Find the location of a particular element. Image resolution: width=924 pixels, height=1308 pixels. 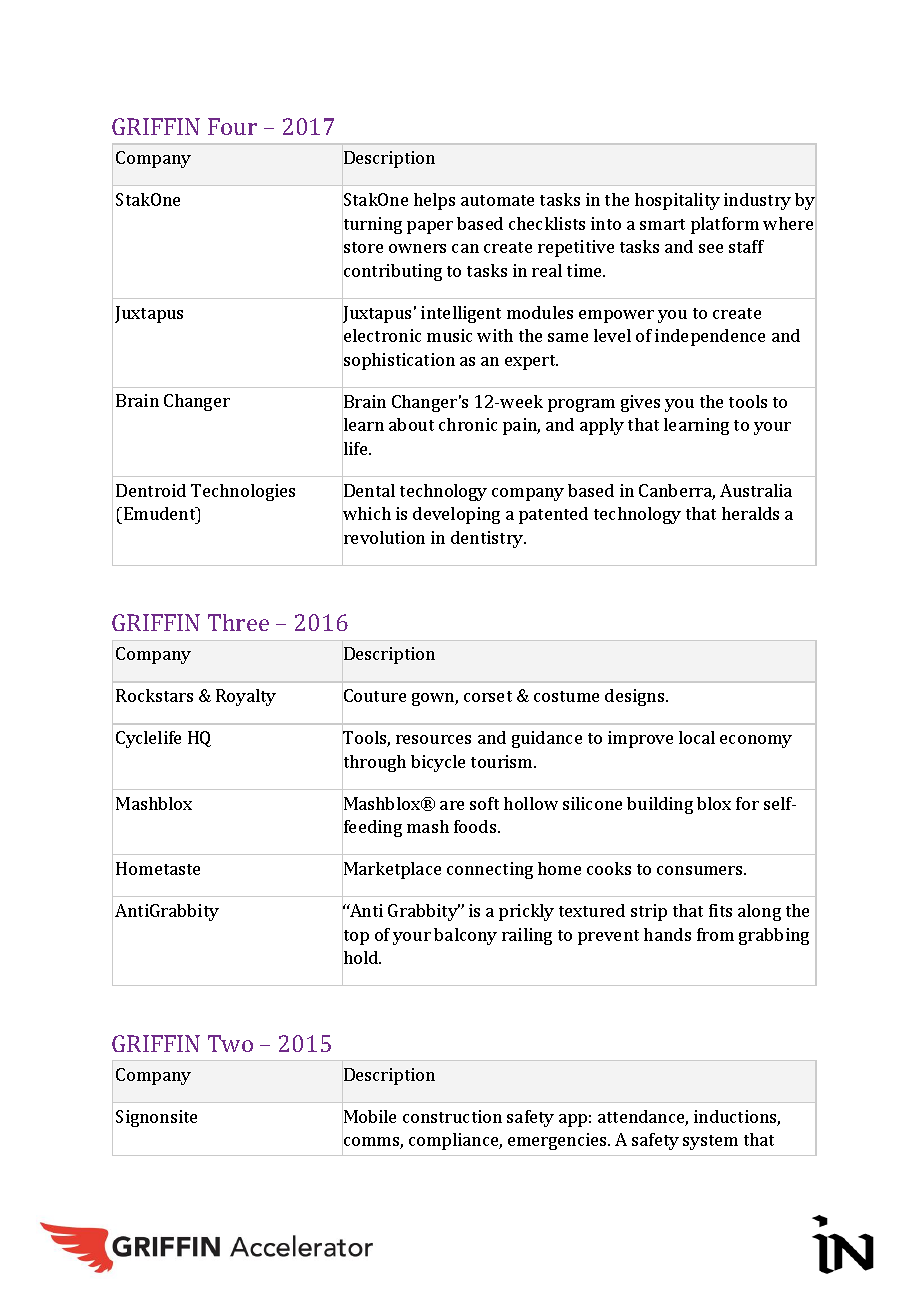

gives is located at coordinates (640, 403).
